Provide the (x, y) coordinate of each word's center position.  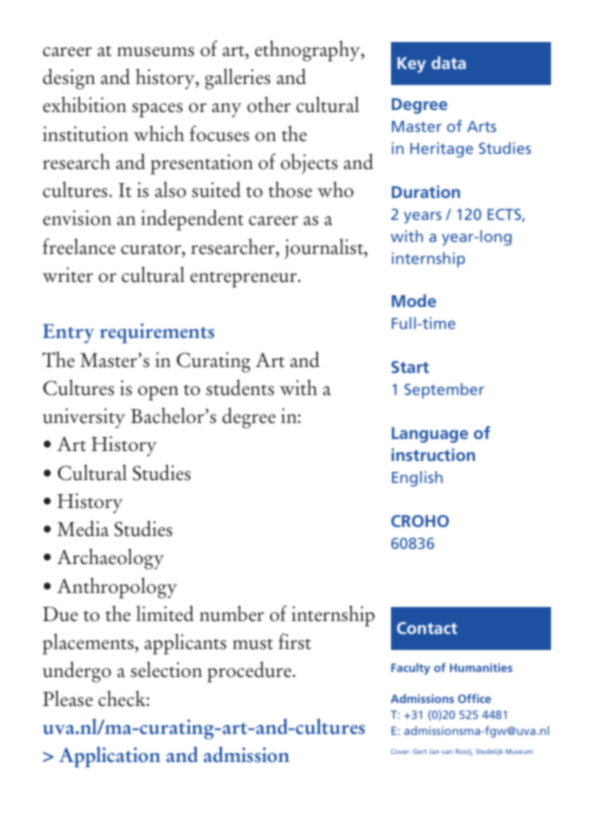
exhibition (84, 104)
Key (411, 65)
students (240, 387)
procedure (250, 672)
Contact (427, 628)
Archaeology (110, 559)
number (232, 614)
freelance (79, 246)
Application (109, 757)
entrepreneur (244, 280)
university (84, 418)
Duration (426, 191)
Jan (434, 751)
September (444, 391)
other (269, 105)
